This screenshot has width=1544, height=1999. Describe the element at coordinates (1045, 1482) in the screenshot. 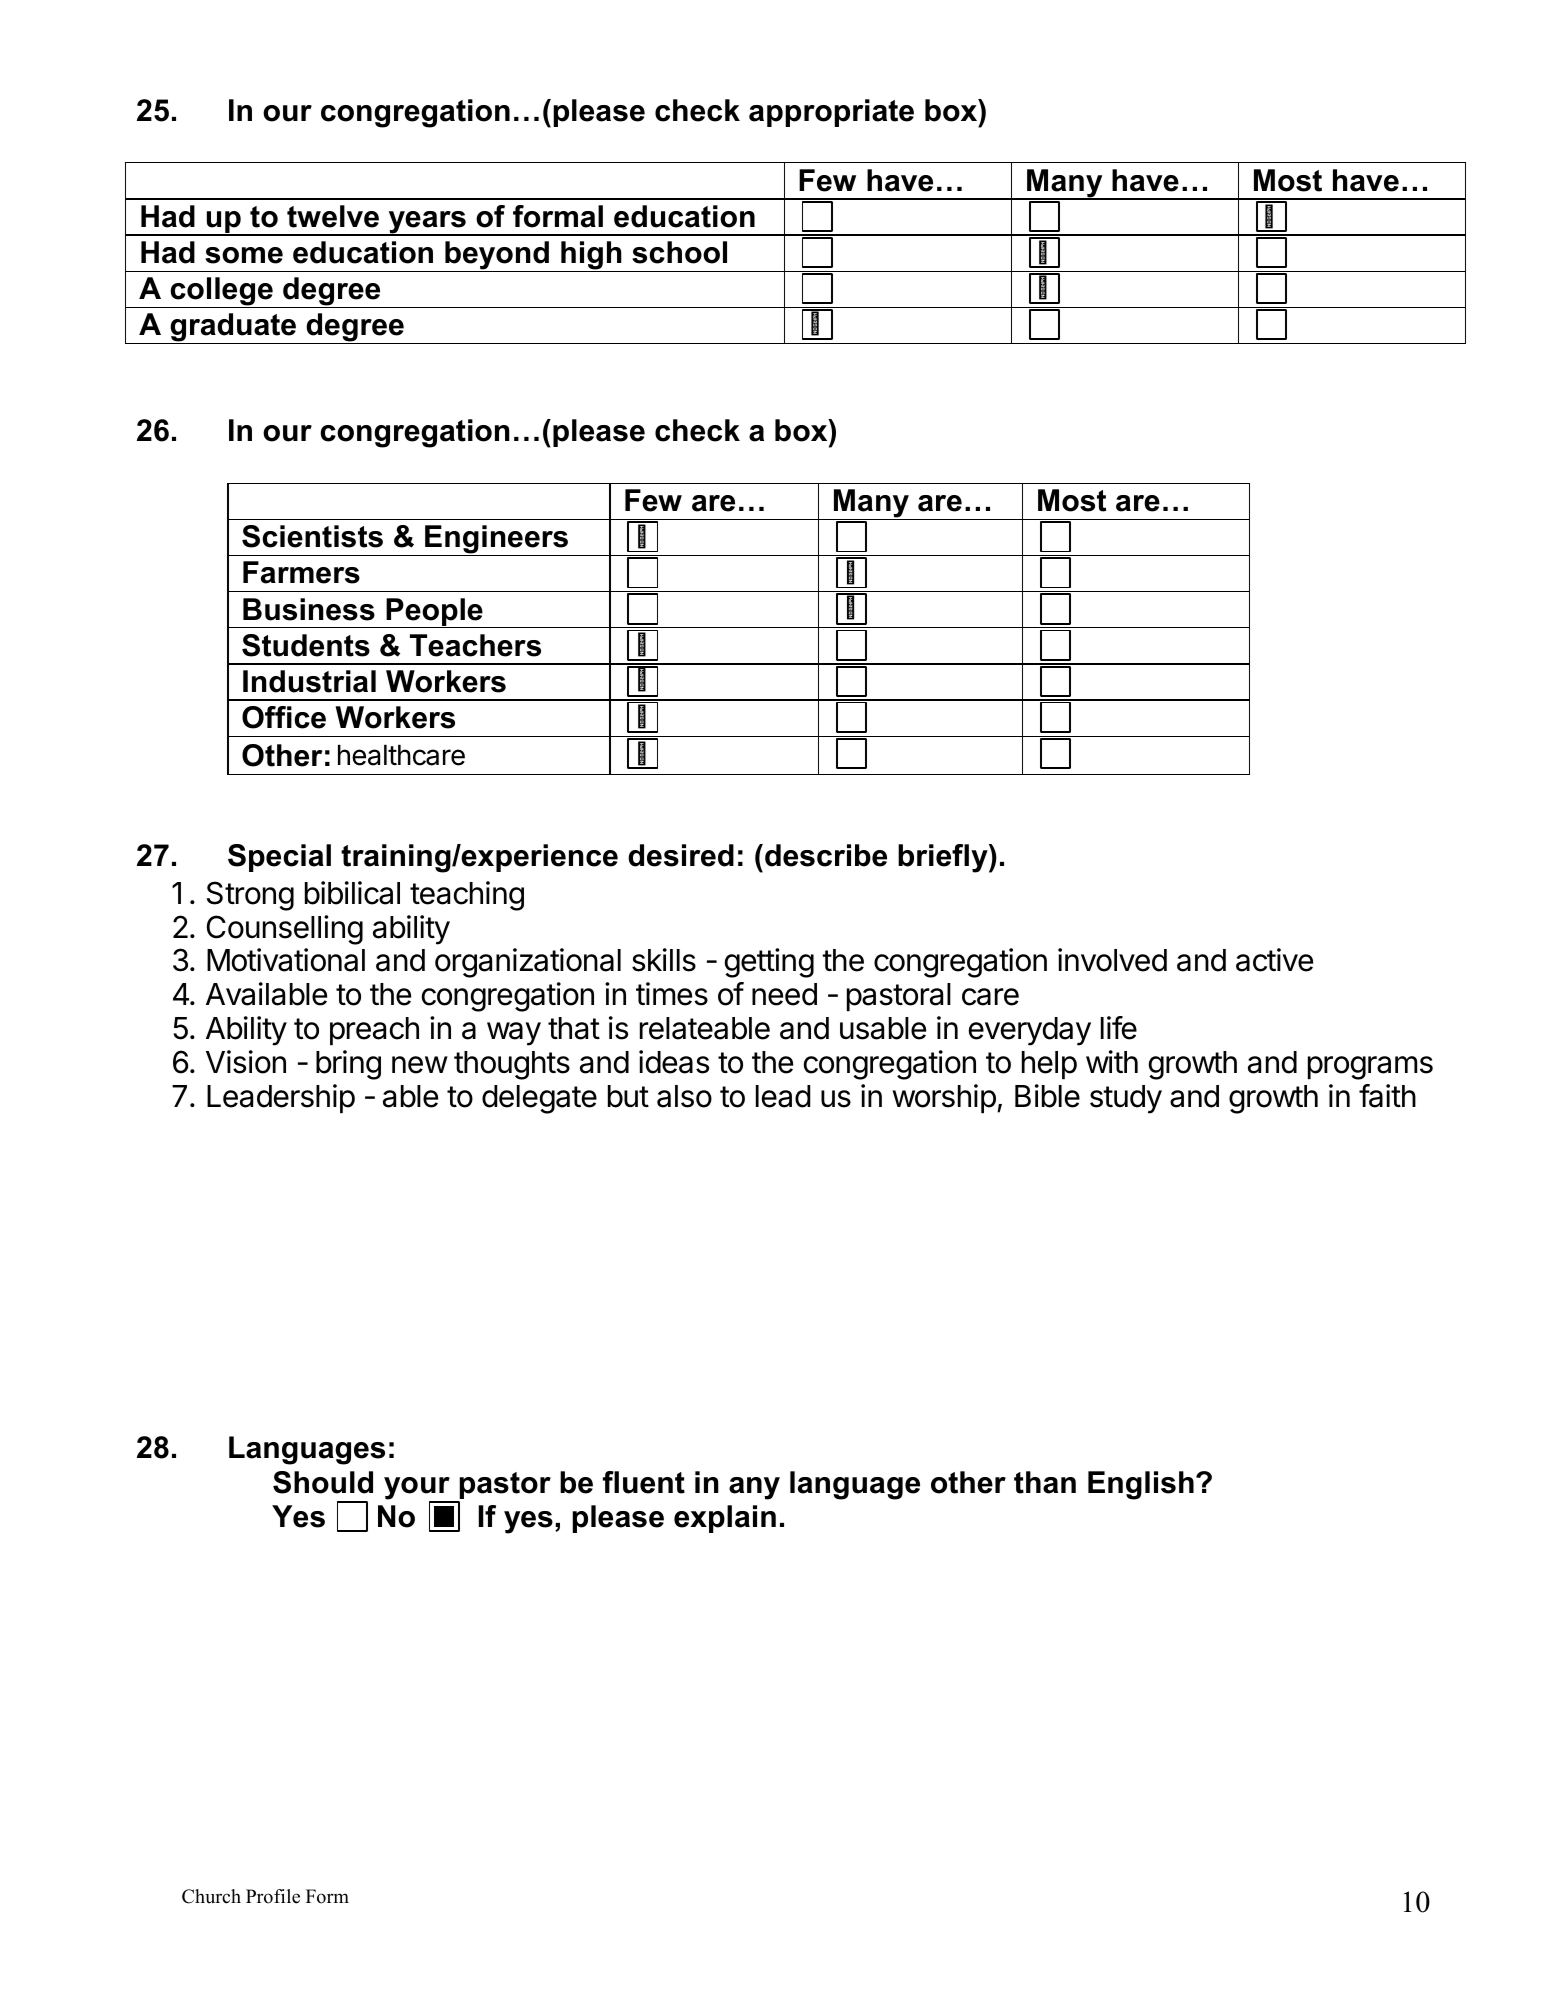

I see `than` at that location.
